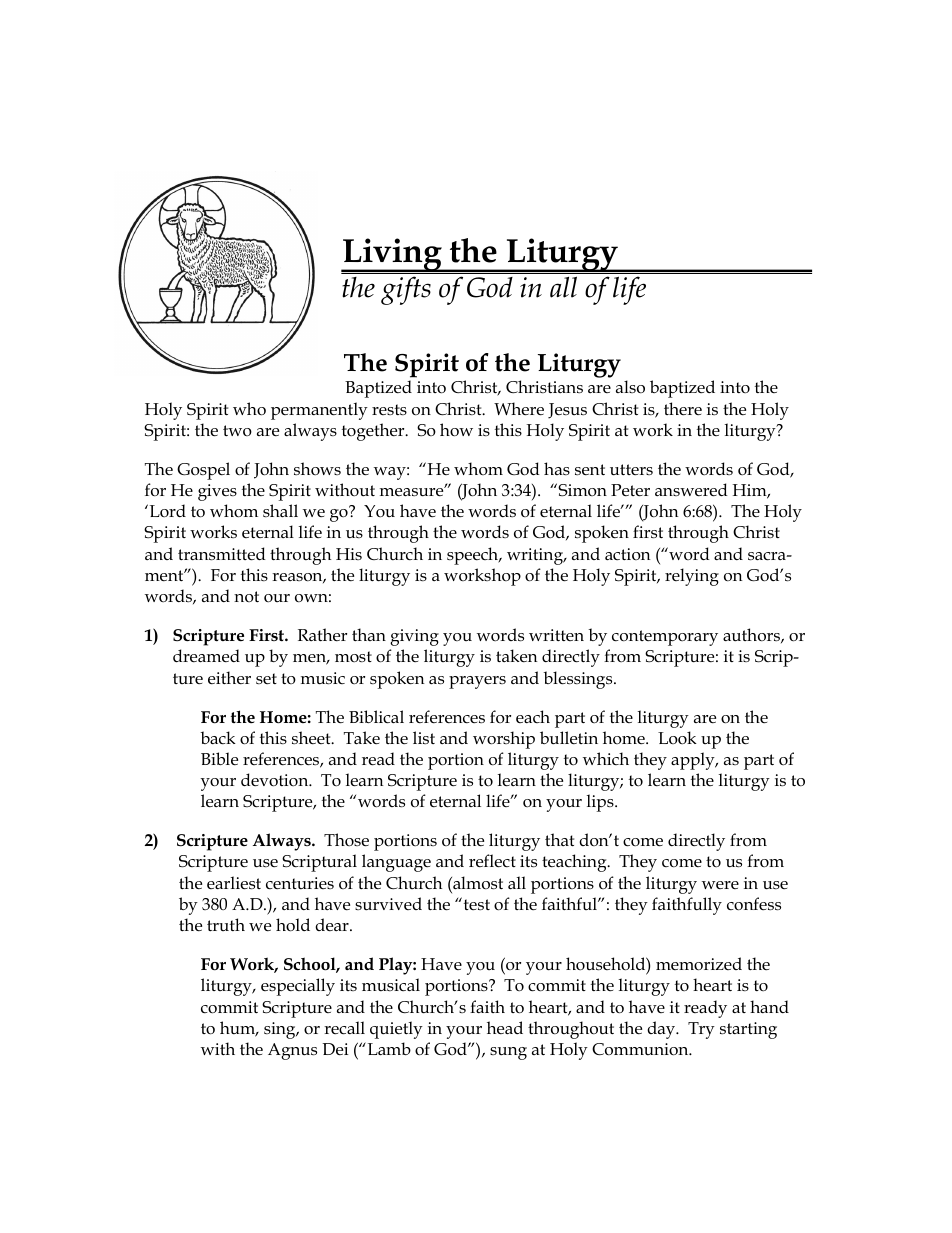 The width and height of the page is (952, 1233). What do you see at coordinates (406, 290) in the page?
I see `gifts` at bounding box center [406, 290].
